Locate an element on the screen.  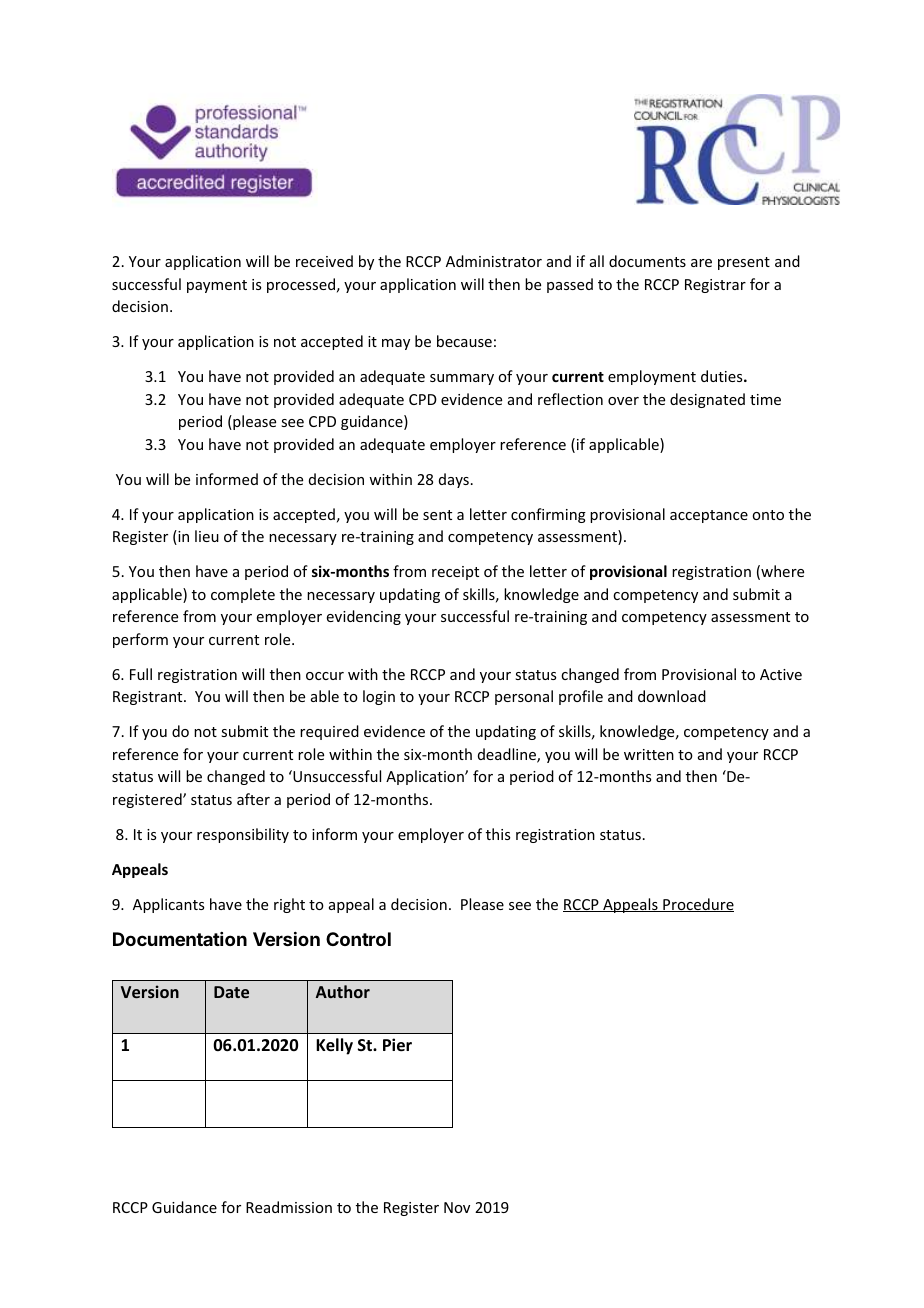
Applicants is located at coordinates (168, 905).
